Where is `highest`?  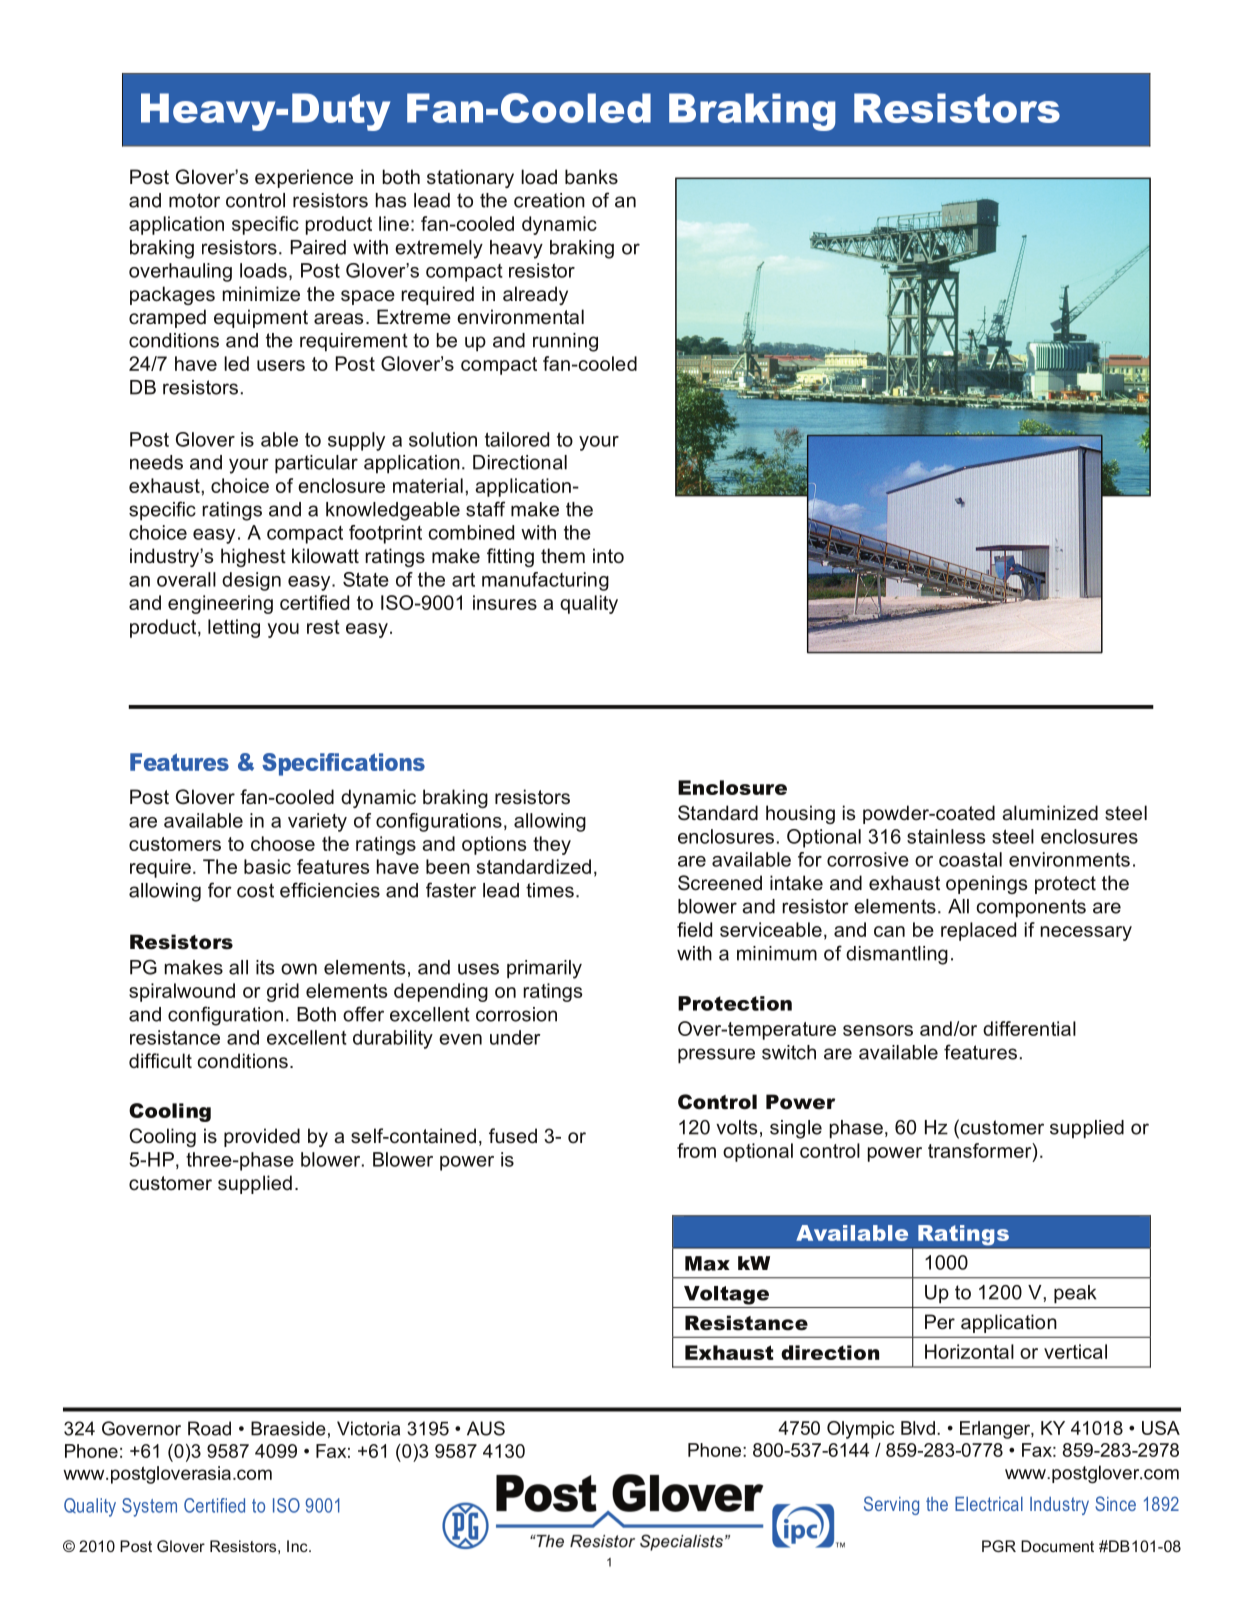
highest is located at coordinates (253, 557).
